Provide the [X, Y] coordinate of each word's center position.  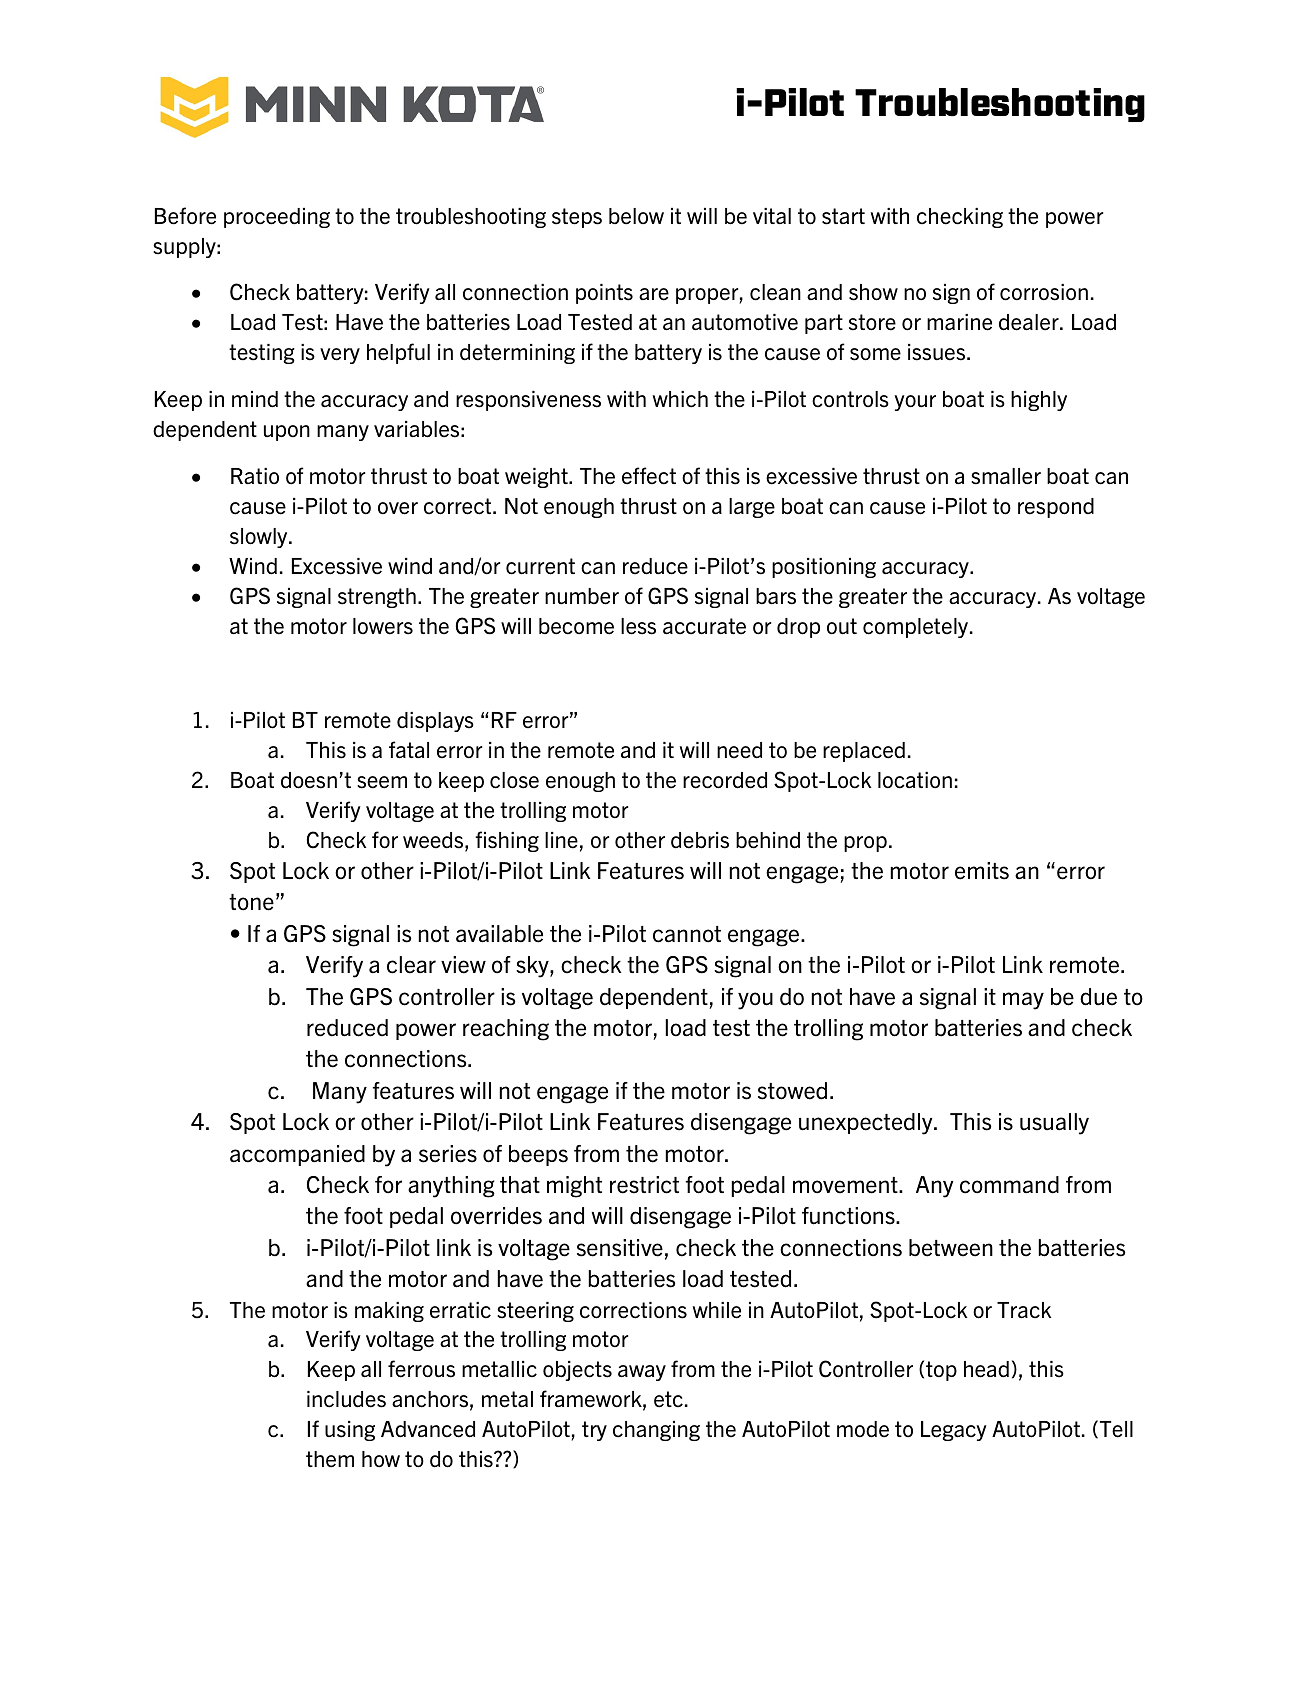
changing [656, 1431]
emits [982, 871]
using [350, 1431]
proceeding [277, 218]
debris [700, 840]
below [636, 216]
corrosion [1044, 292]
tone [251, 902]
